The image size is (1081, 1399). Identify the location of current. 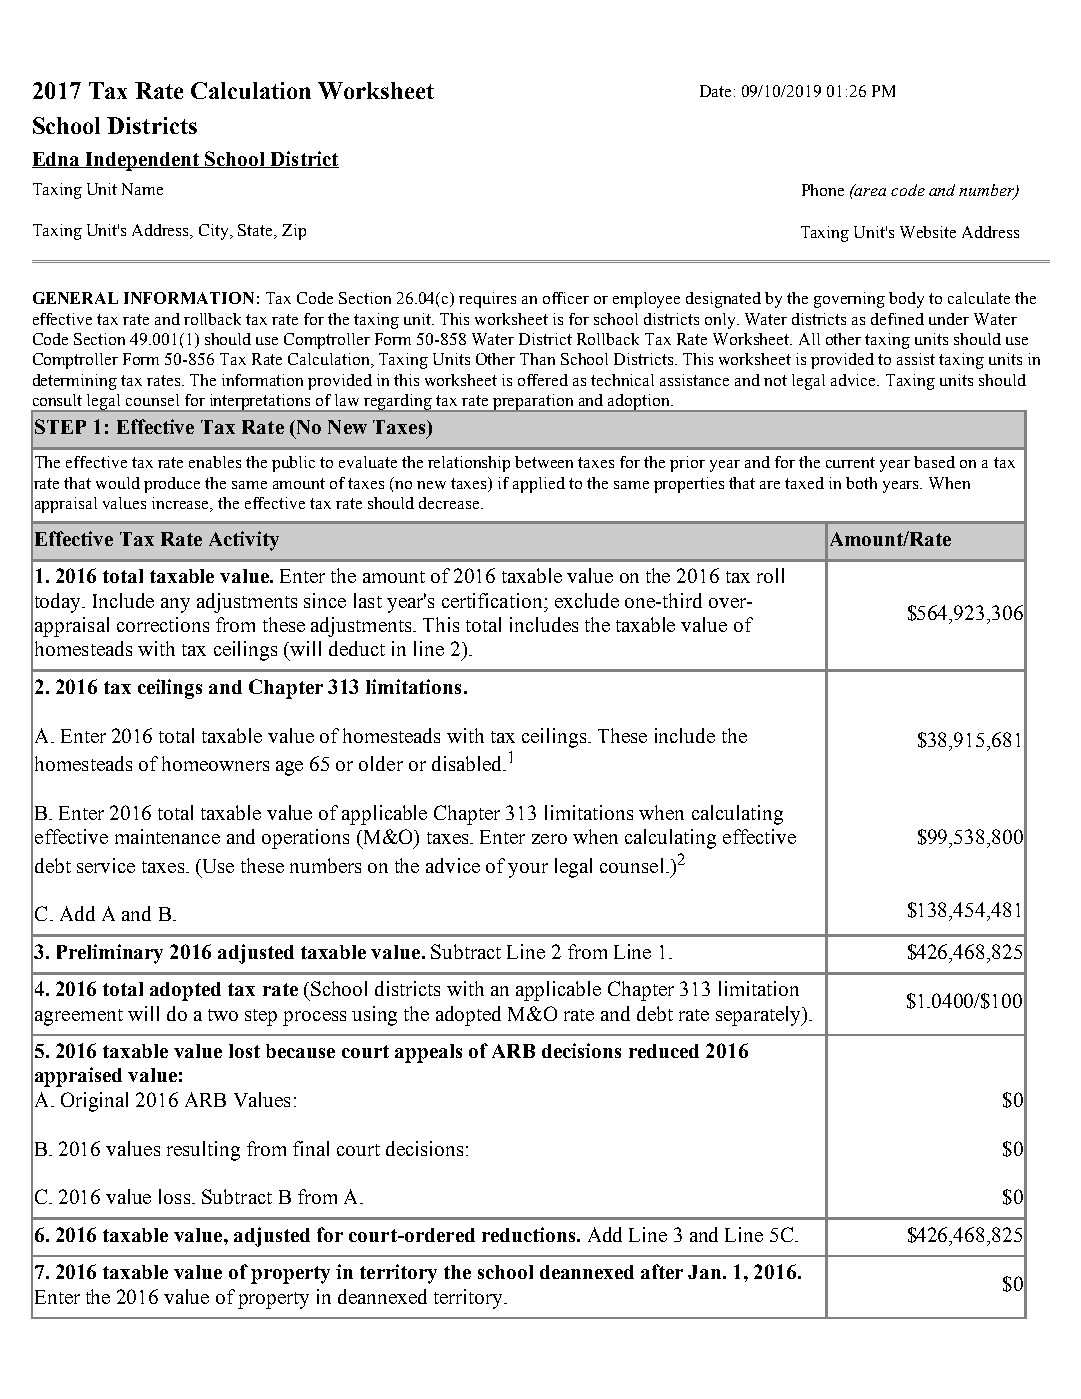
(850, 462).
